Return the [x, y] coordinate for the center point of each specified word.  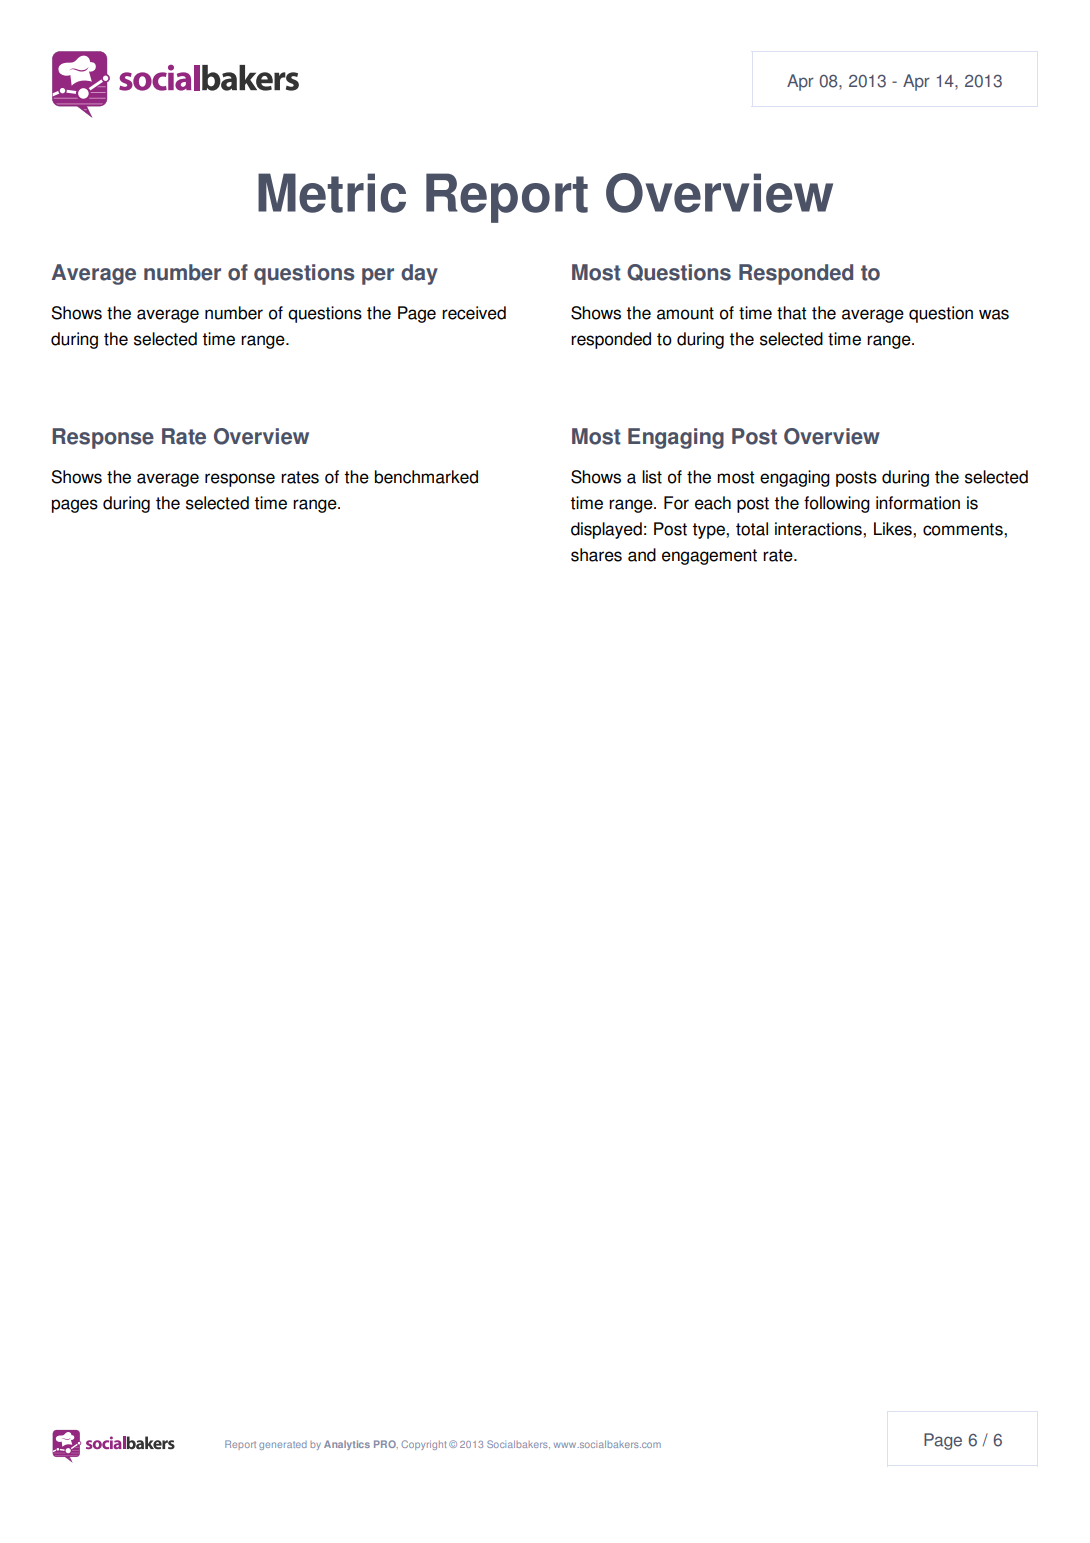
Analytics [347, 1445]
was [994, 314]
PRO [386, 1444]
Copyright [423, 1445]
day [419, 274]
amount [685, 313]
